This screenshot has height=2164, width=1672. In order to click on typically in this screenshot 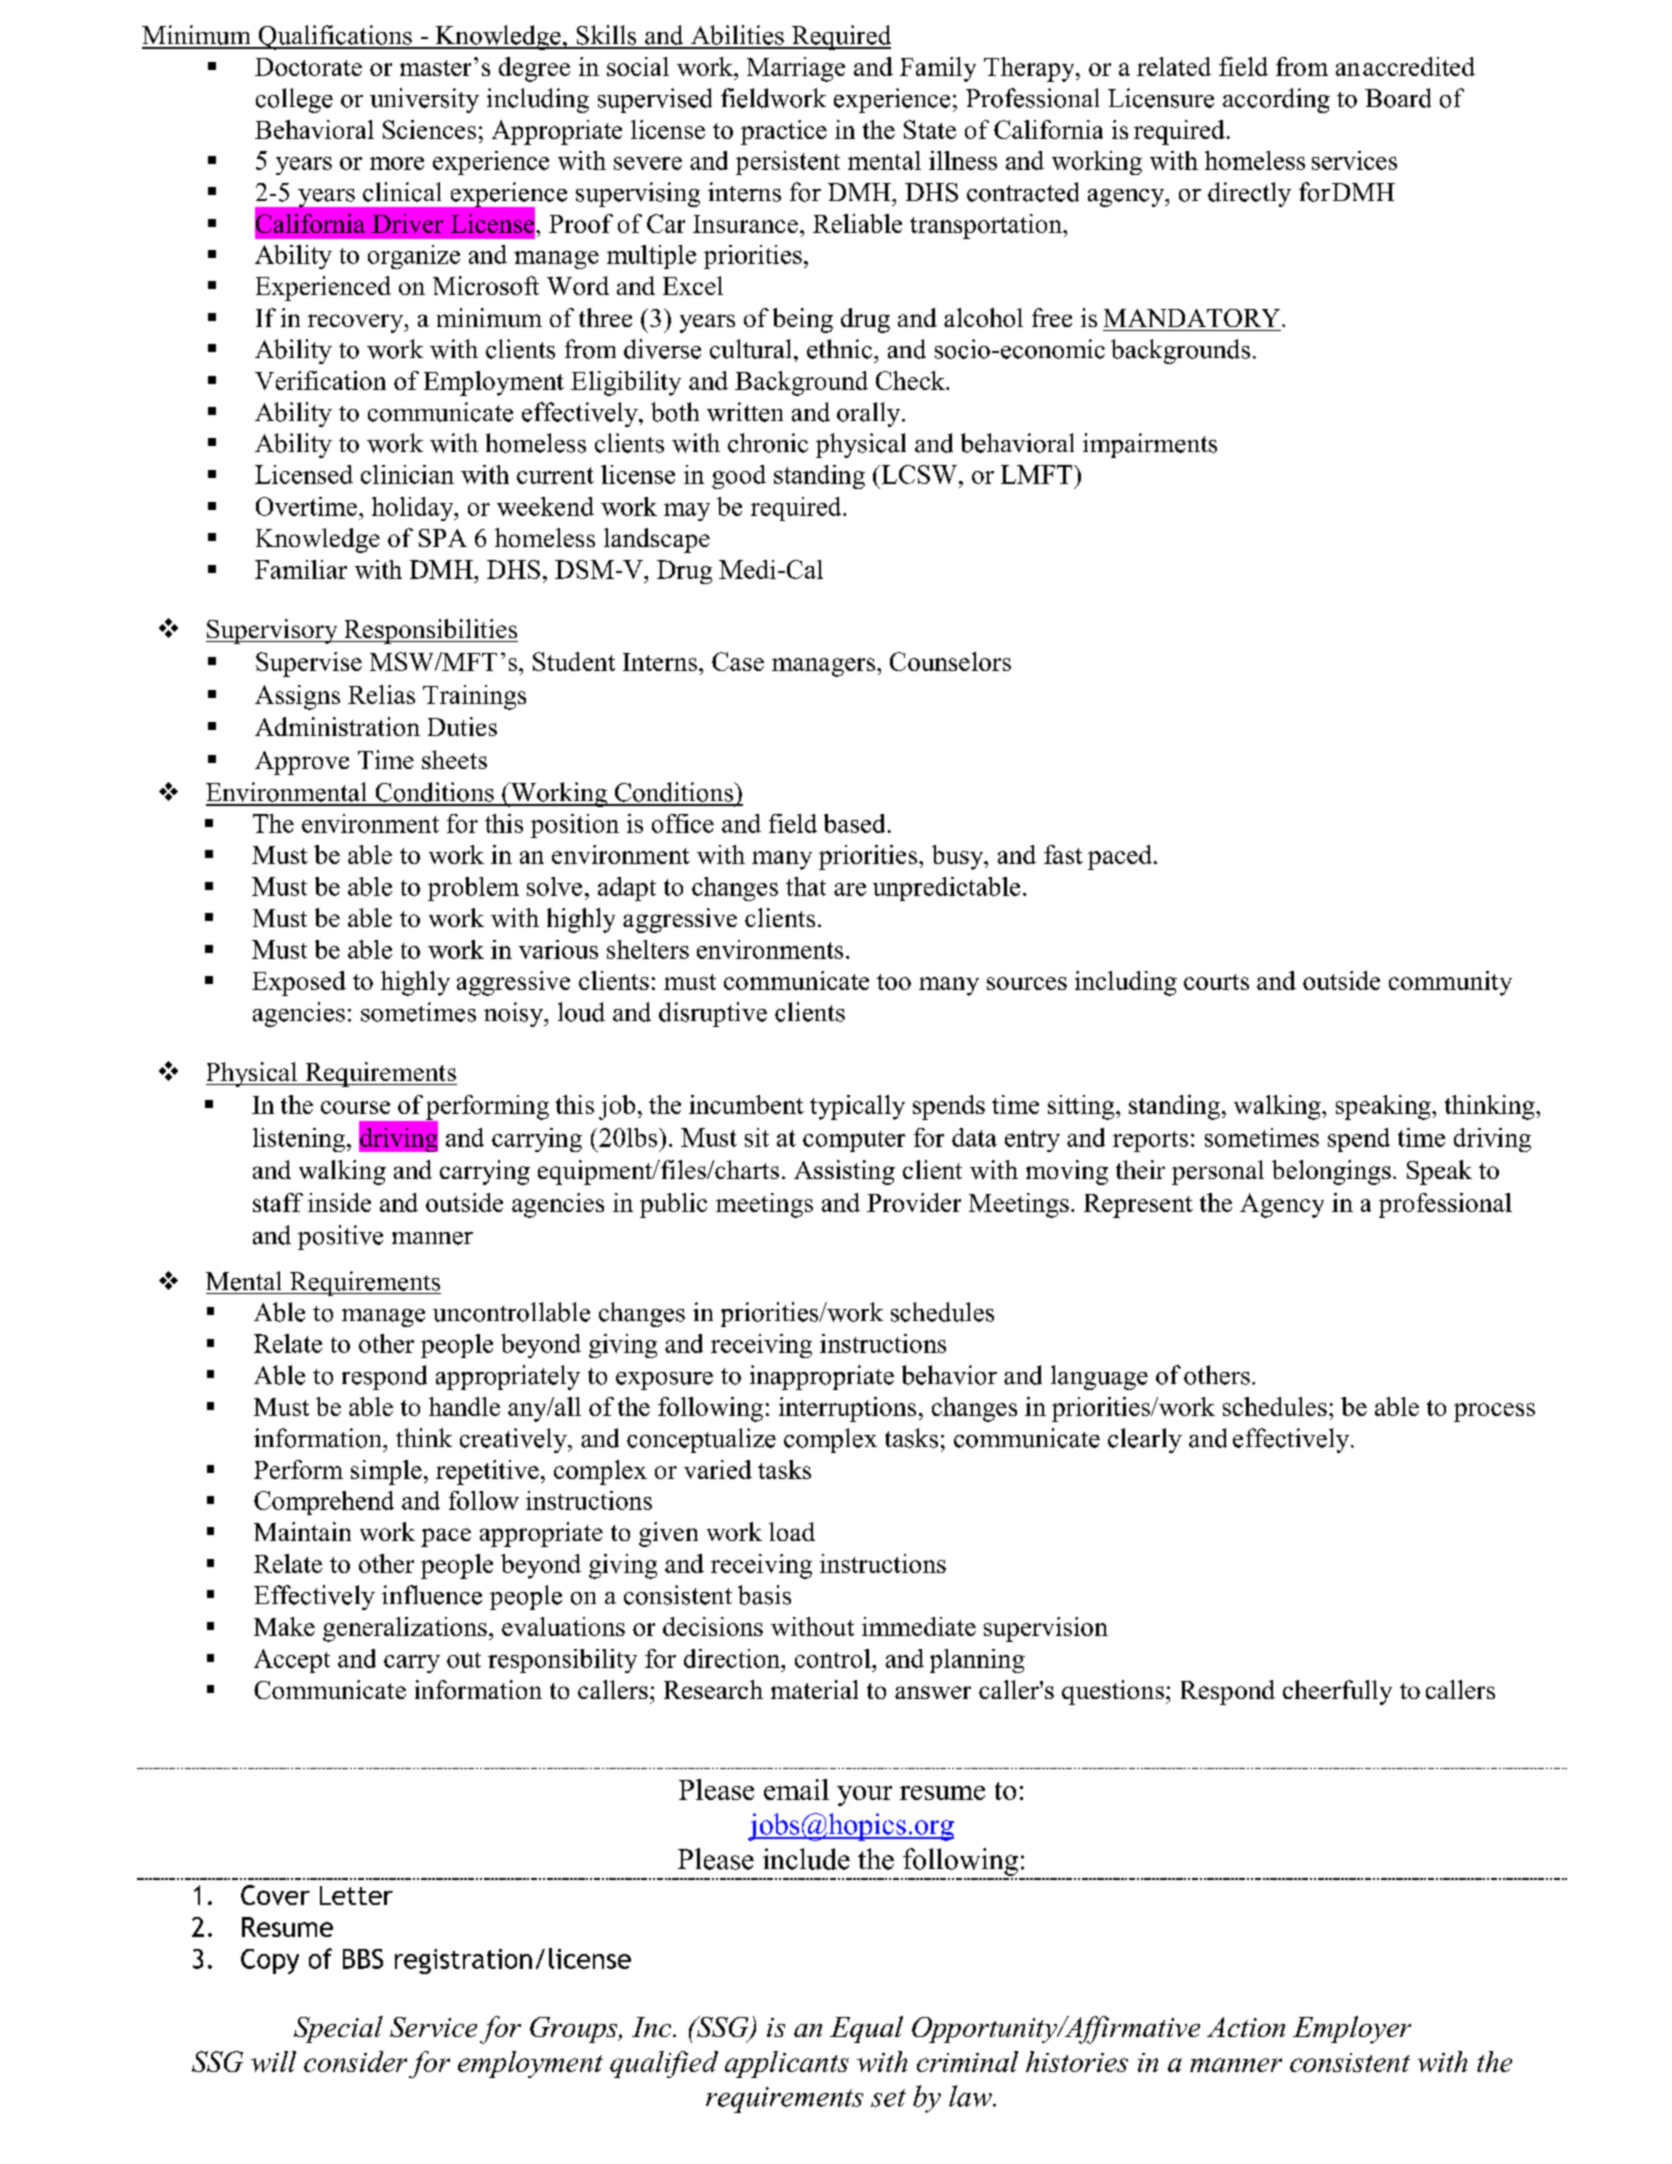, I will do `click(857, 1107)`.
